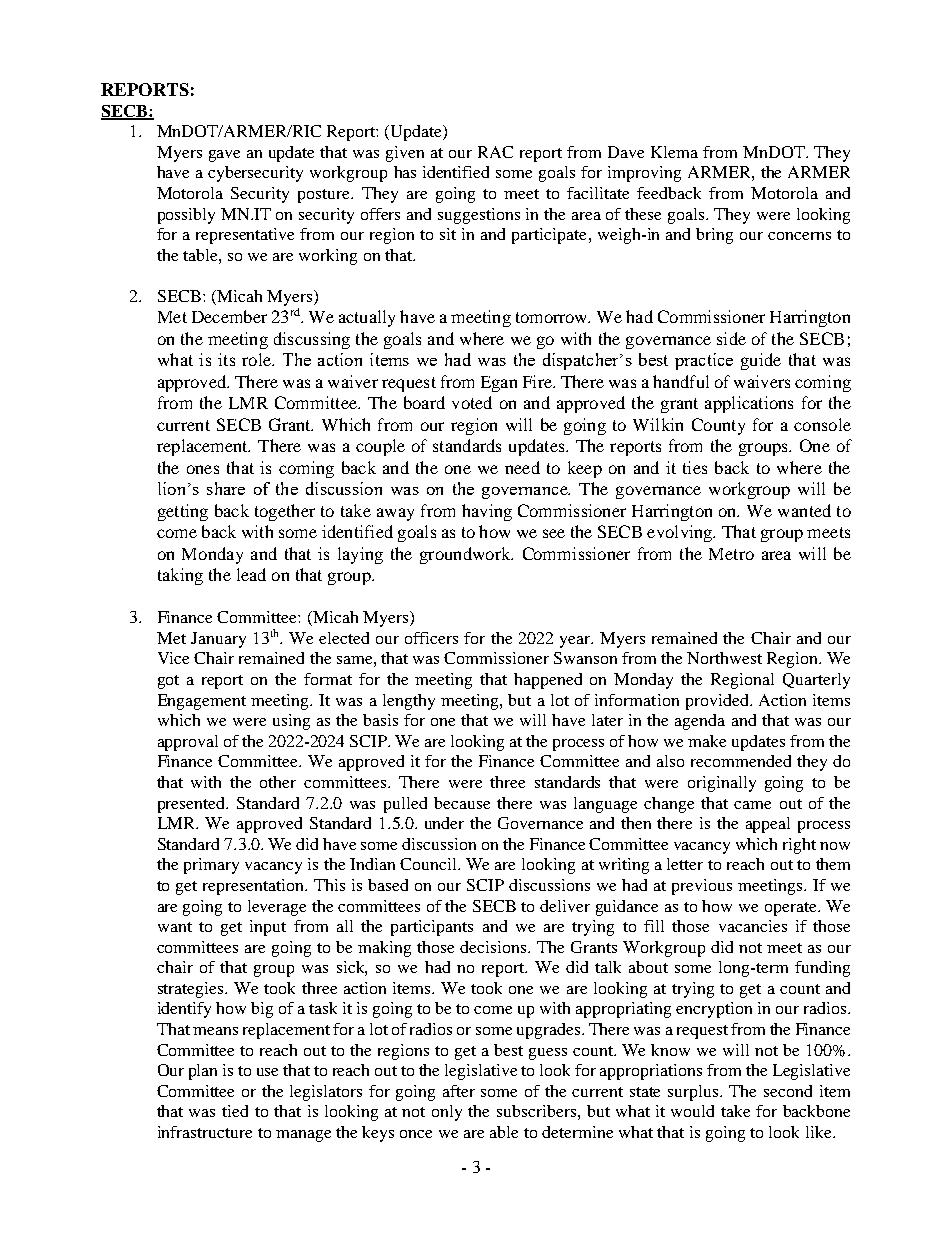 The width and height of the screenshot is (952, 1233). I want to click on gave, so click(224, 156).
